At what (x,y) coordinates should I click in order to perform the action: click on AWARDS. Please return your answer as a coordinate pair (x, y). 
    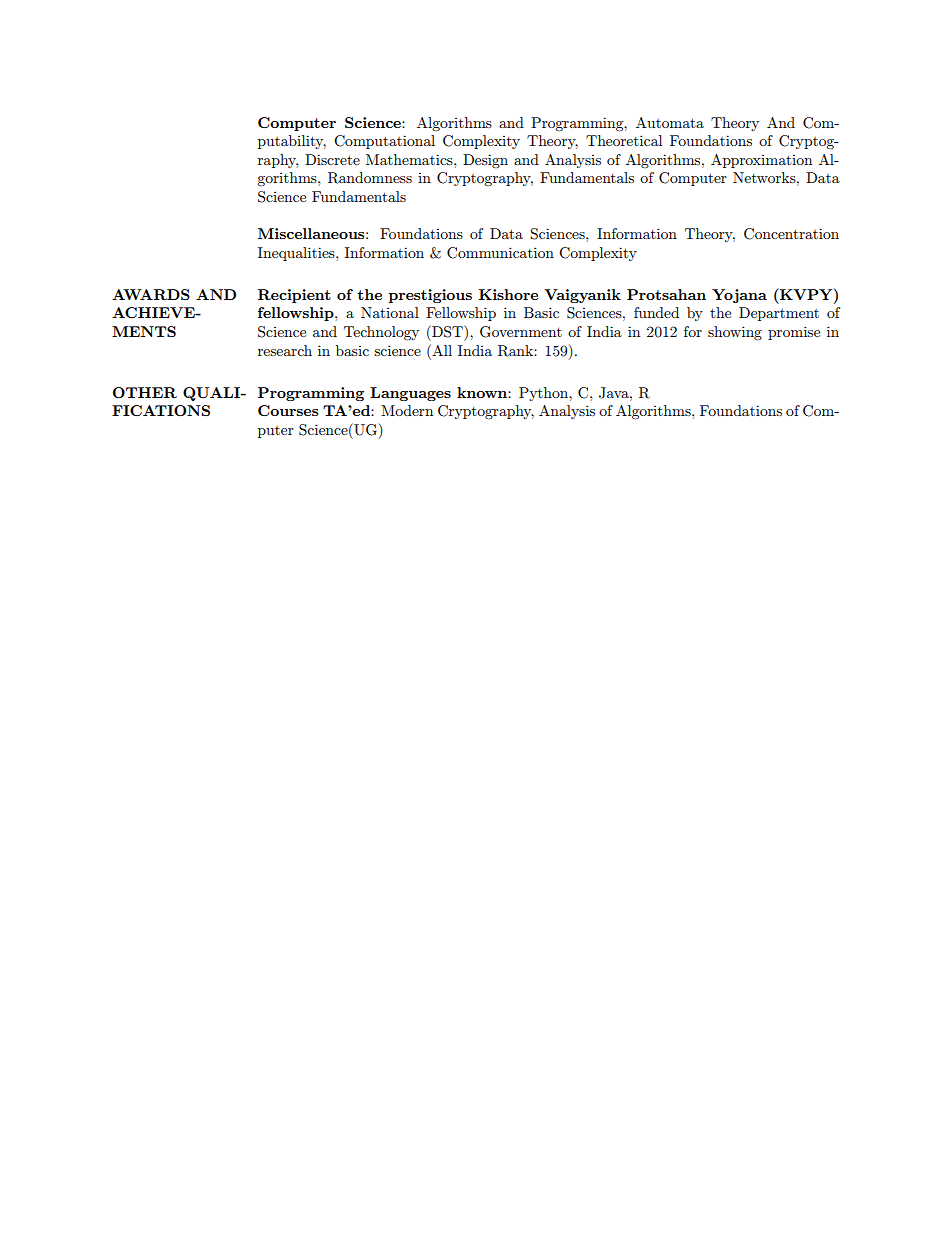
    Looking at the image, I should click on (151, 294).
